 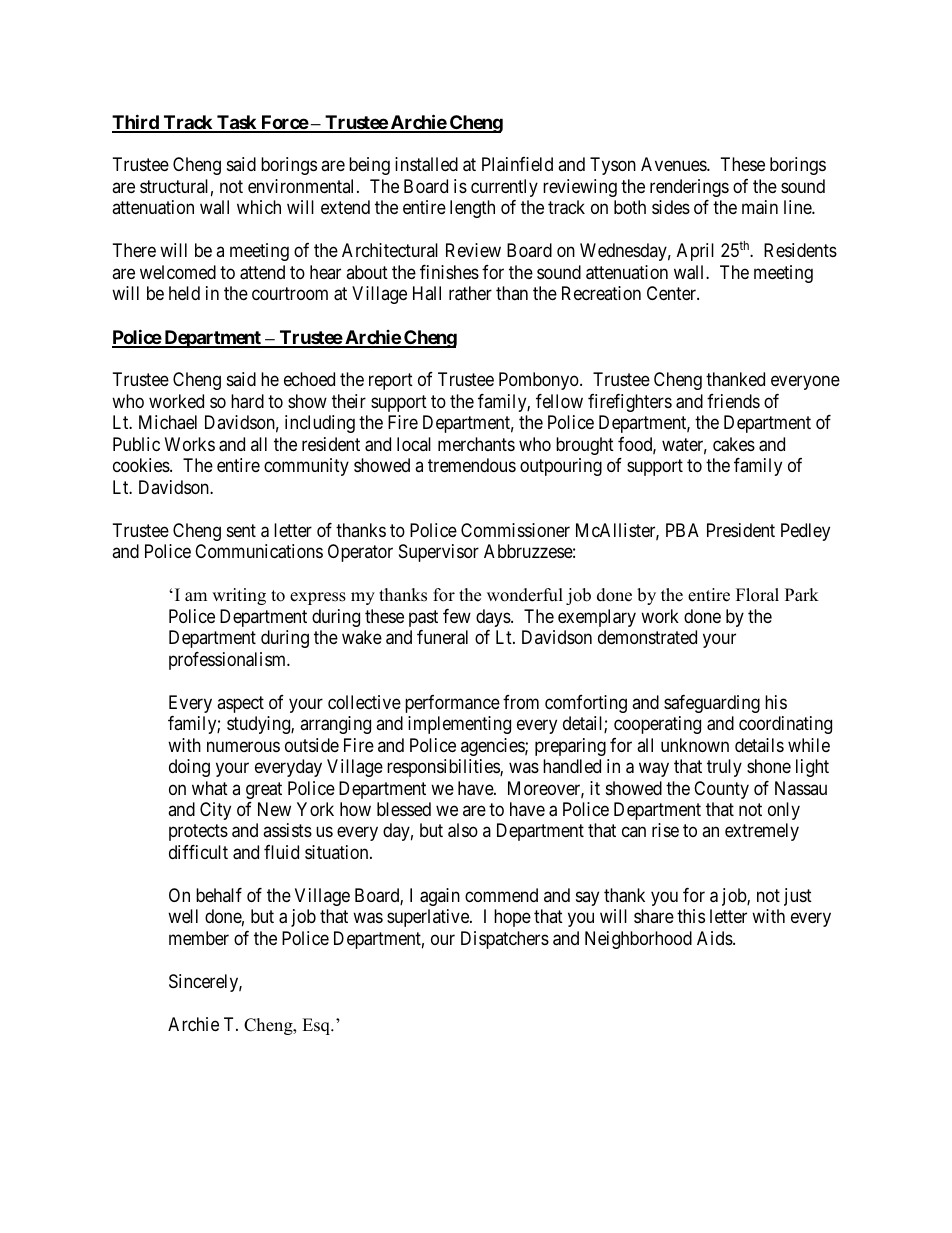 I want to click on rather, so click(x=470, y=293).
